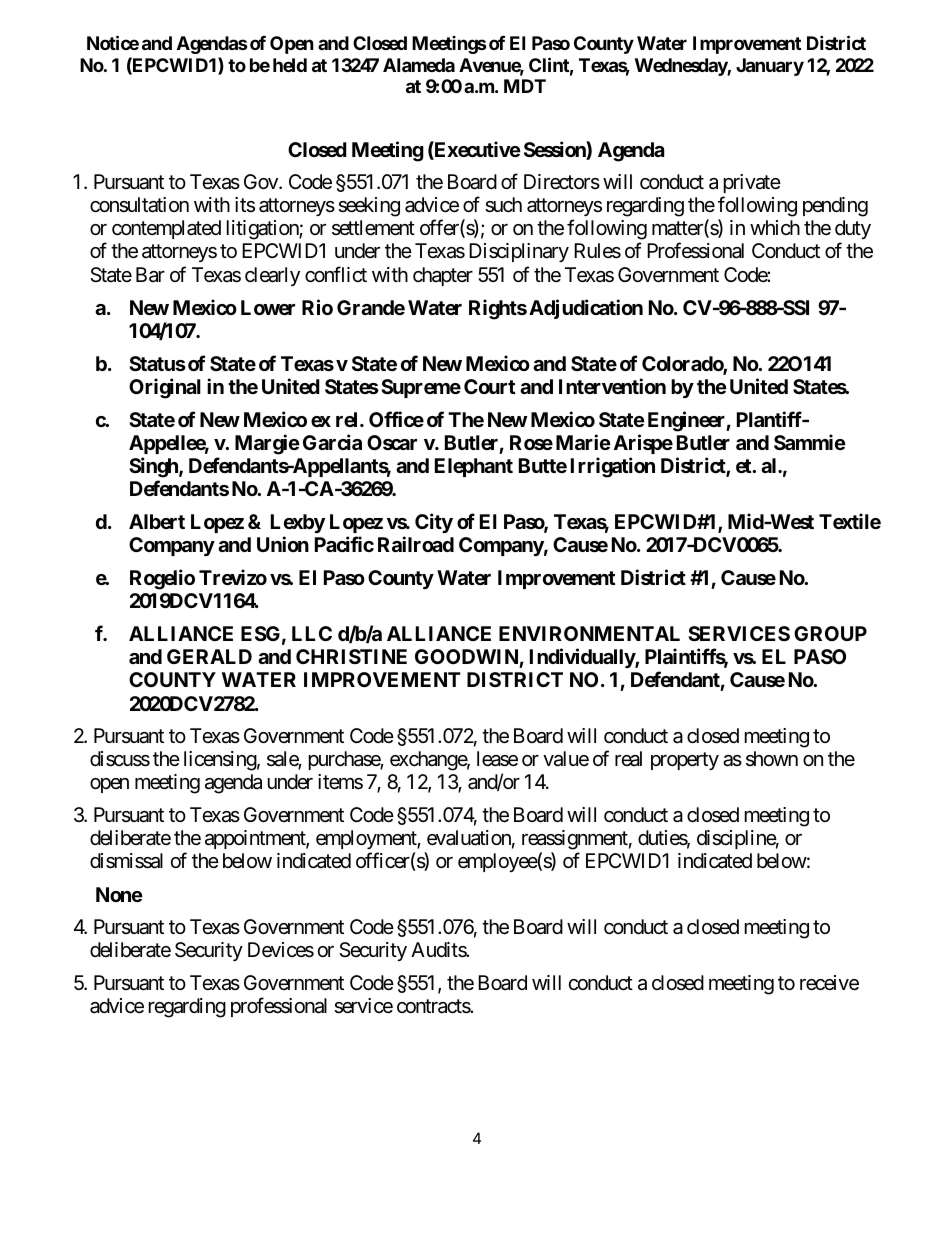 The width and height of the screenshot is (952, 1233). Describe the element at coordinates (589, 633) in the screenshot. I see `ENVIRONMENTAL` at that location.
